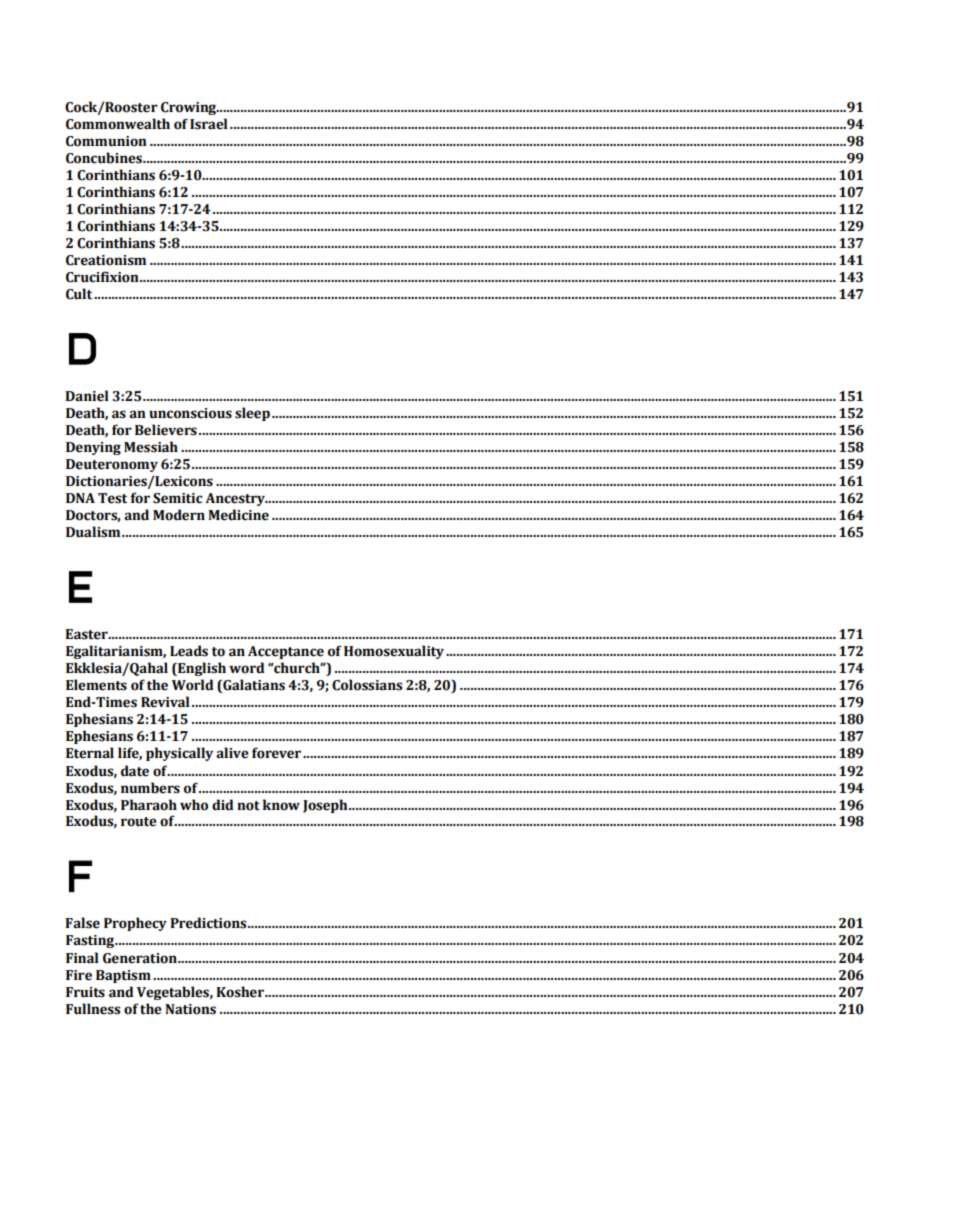 The image size is (980, 1213). What do you see at coordinates (94, 532) in the screenshot?
I see `Dualism` at bounding box center [94, 532].
